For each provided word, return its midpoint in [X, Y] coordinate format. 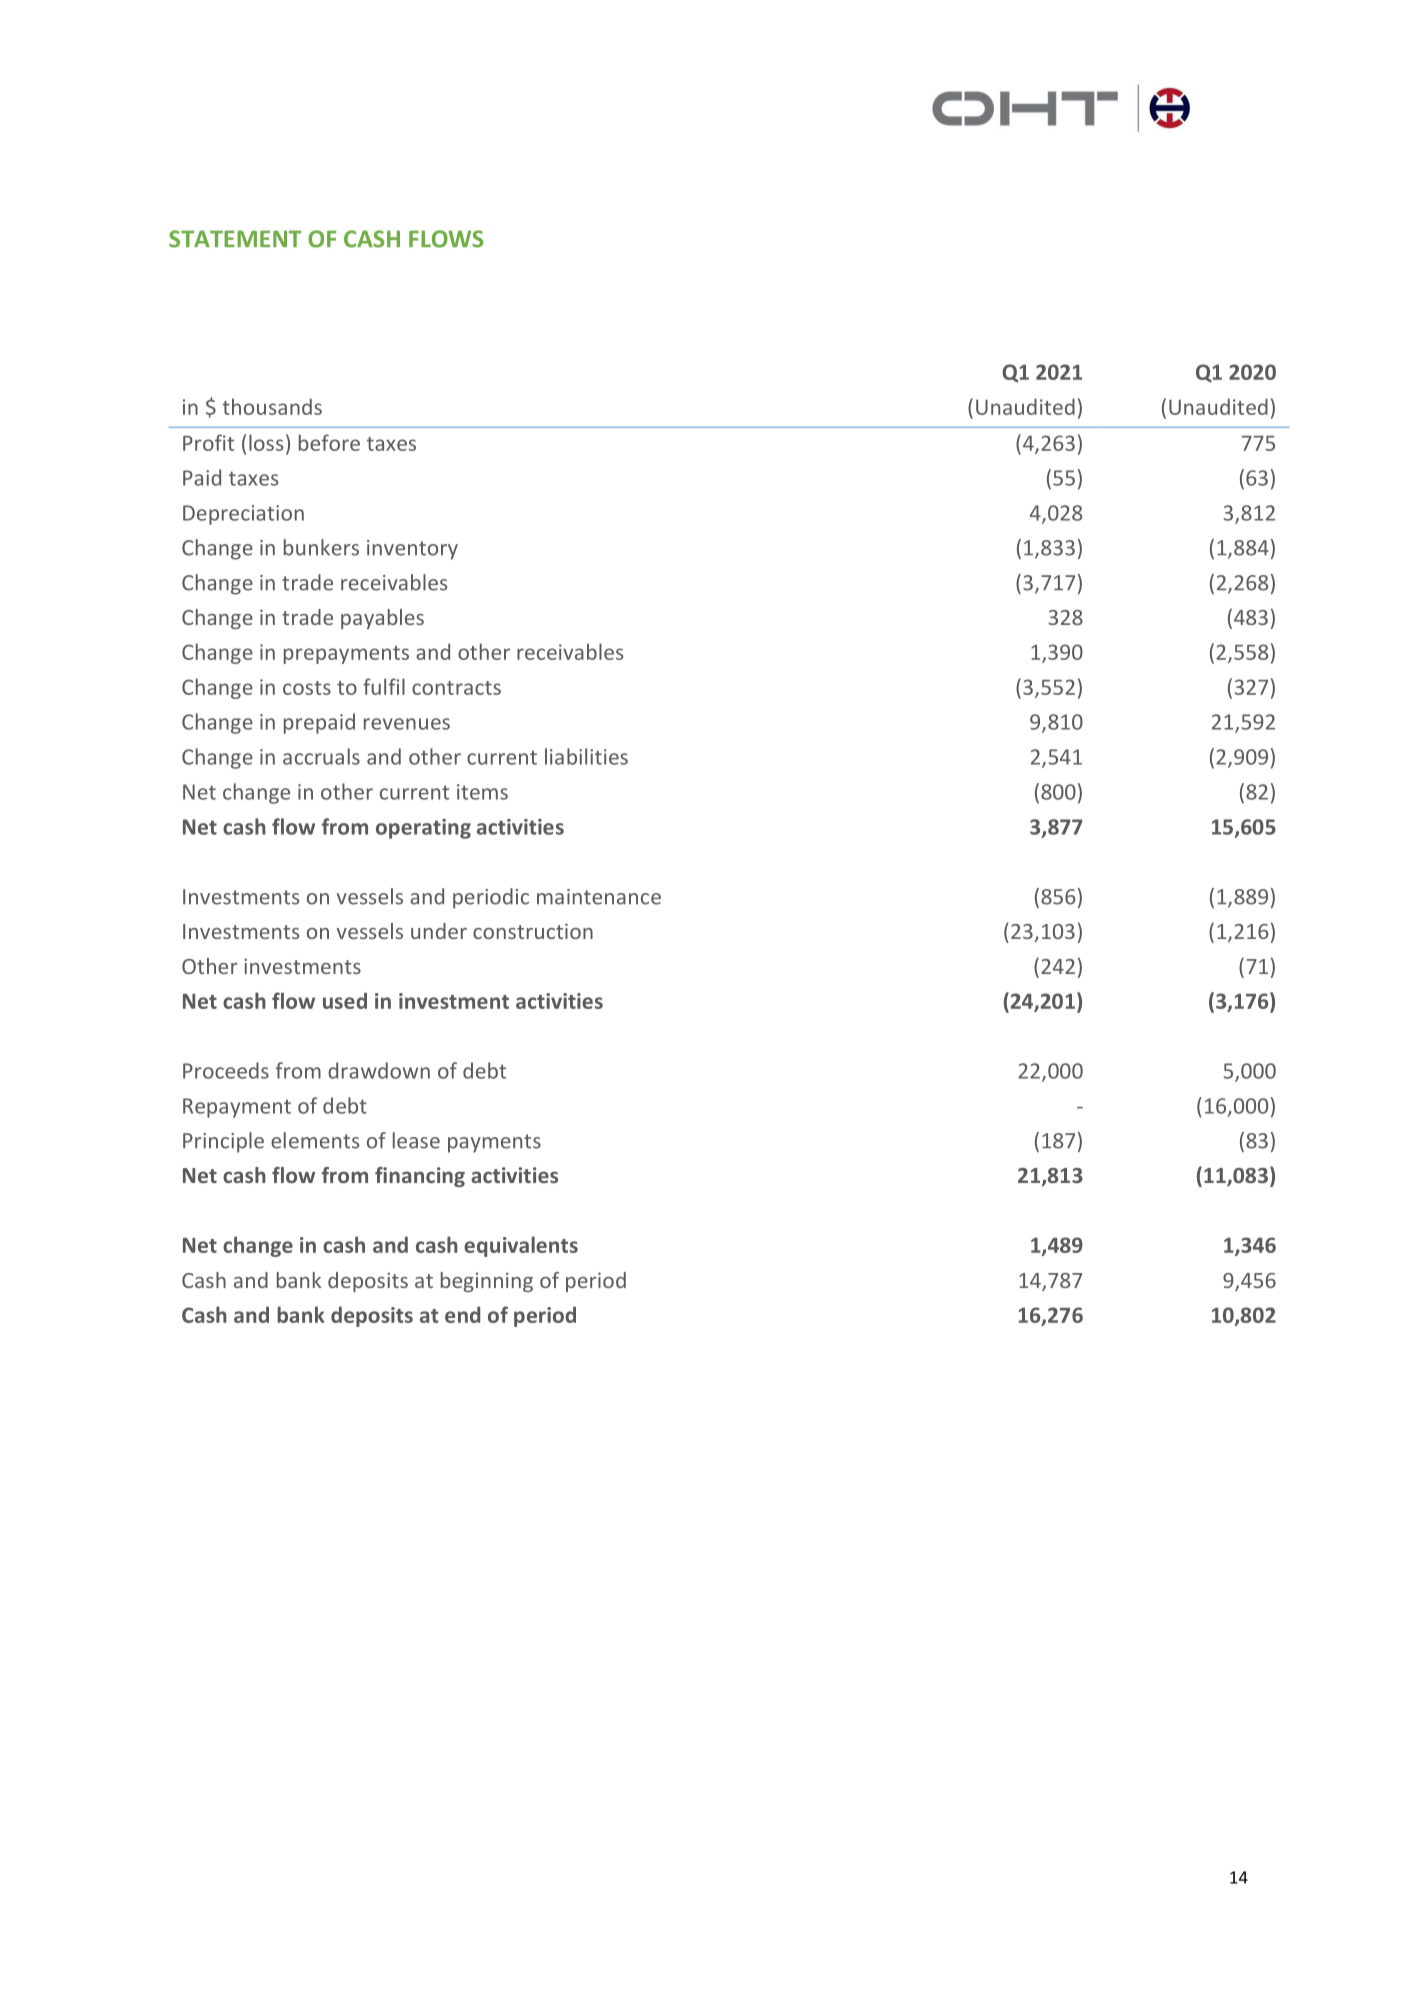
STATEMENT [235, 239]
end [462, 1314]
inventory [412, 550]
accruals [321, 756]
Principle [223, 1142]
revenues [407, 724]
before [329, 442]
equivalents [521, 1246]
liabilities [586, 756]
